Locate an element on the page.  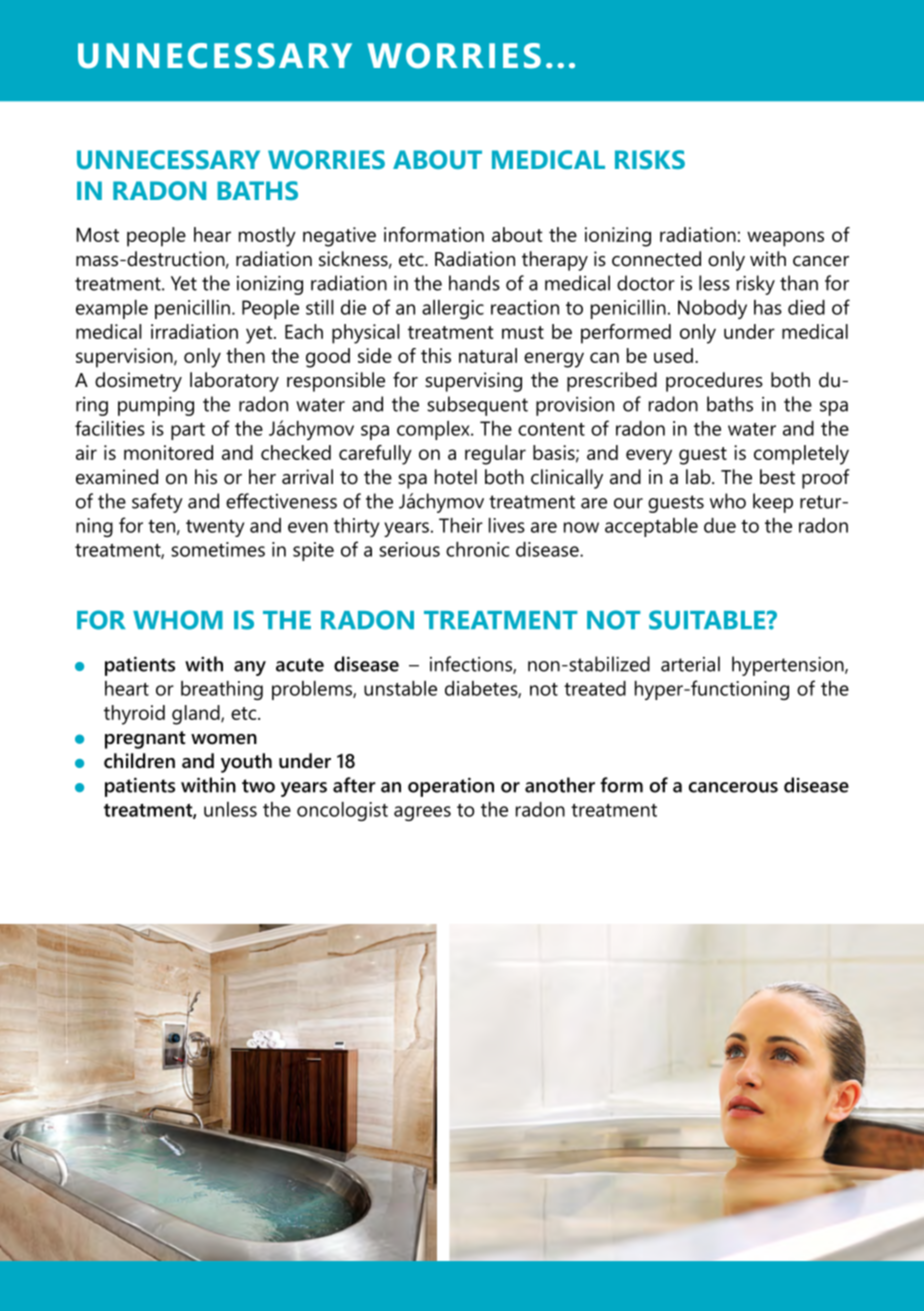
complex is located at coordinates (434, 430).
